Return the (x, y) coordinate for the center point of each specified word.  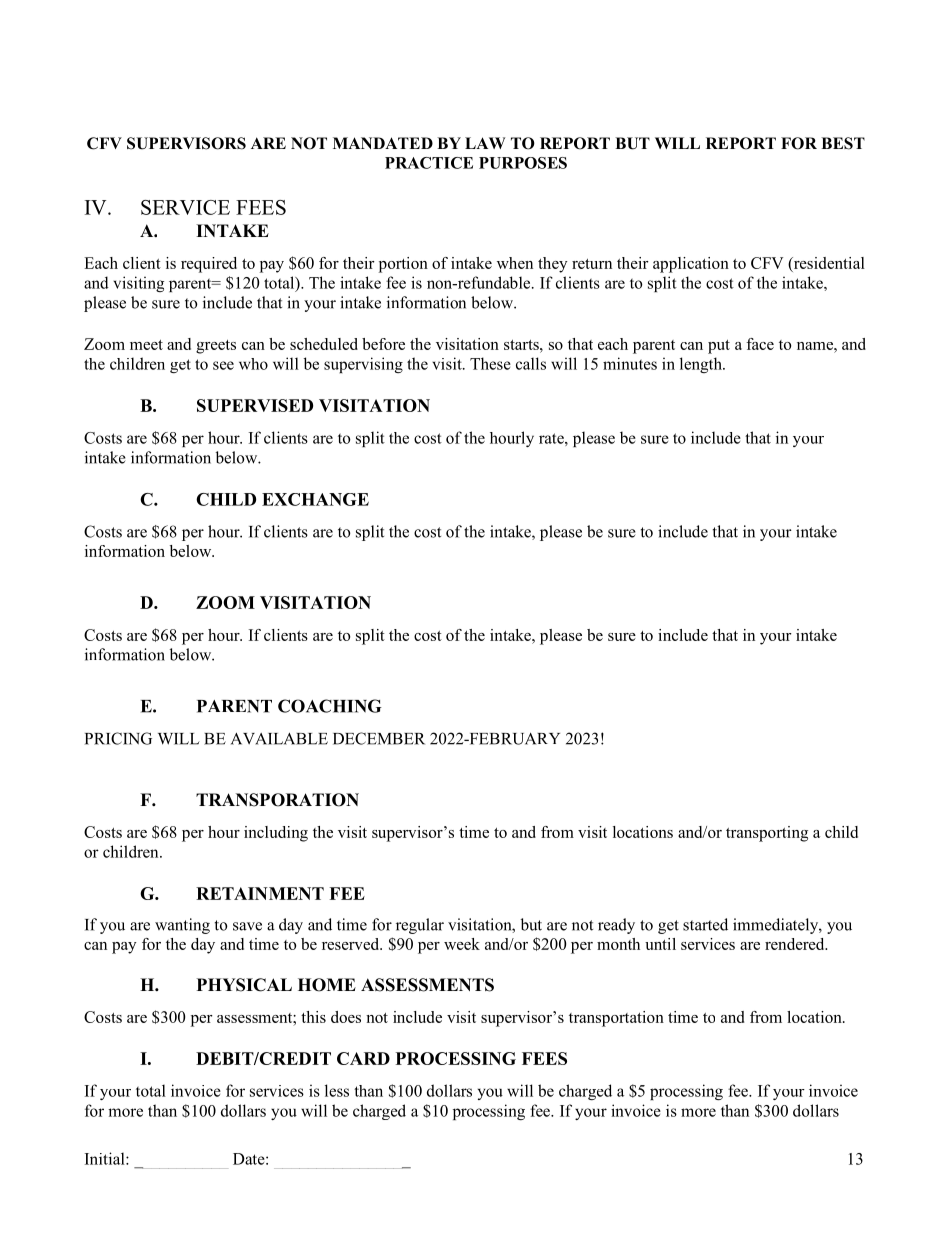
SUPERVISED (255, 405)
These (490, 363)
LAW (485, 143)
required (209, 265)
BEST (843, 143)
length (702, 365)
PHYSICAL (244, 985)
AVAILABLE (279, 739)
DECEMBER (379, 738)
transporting (767, 834)
